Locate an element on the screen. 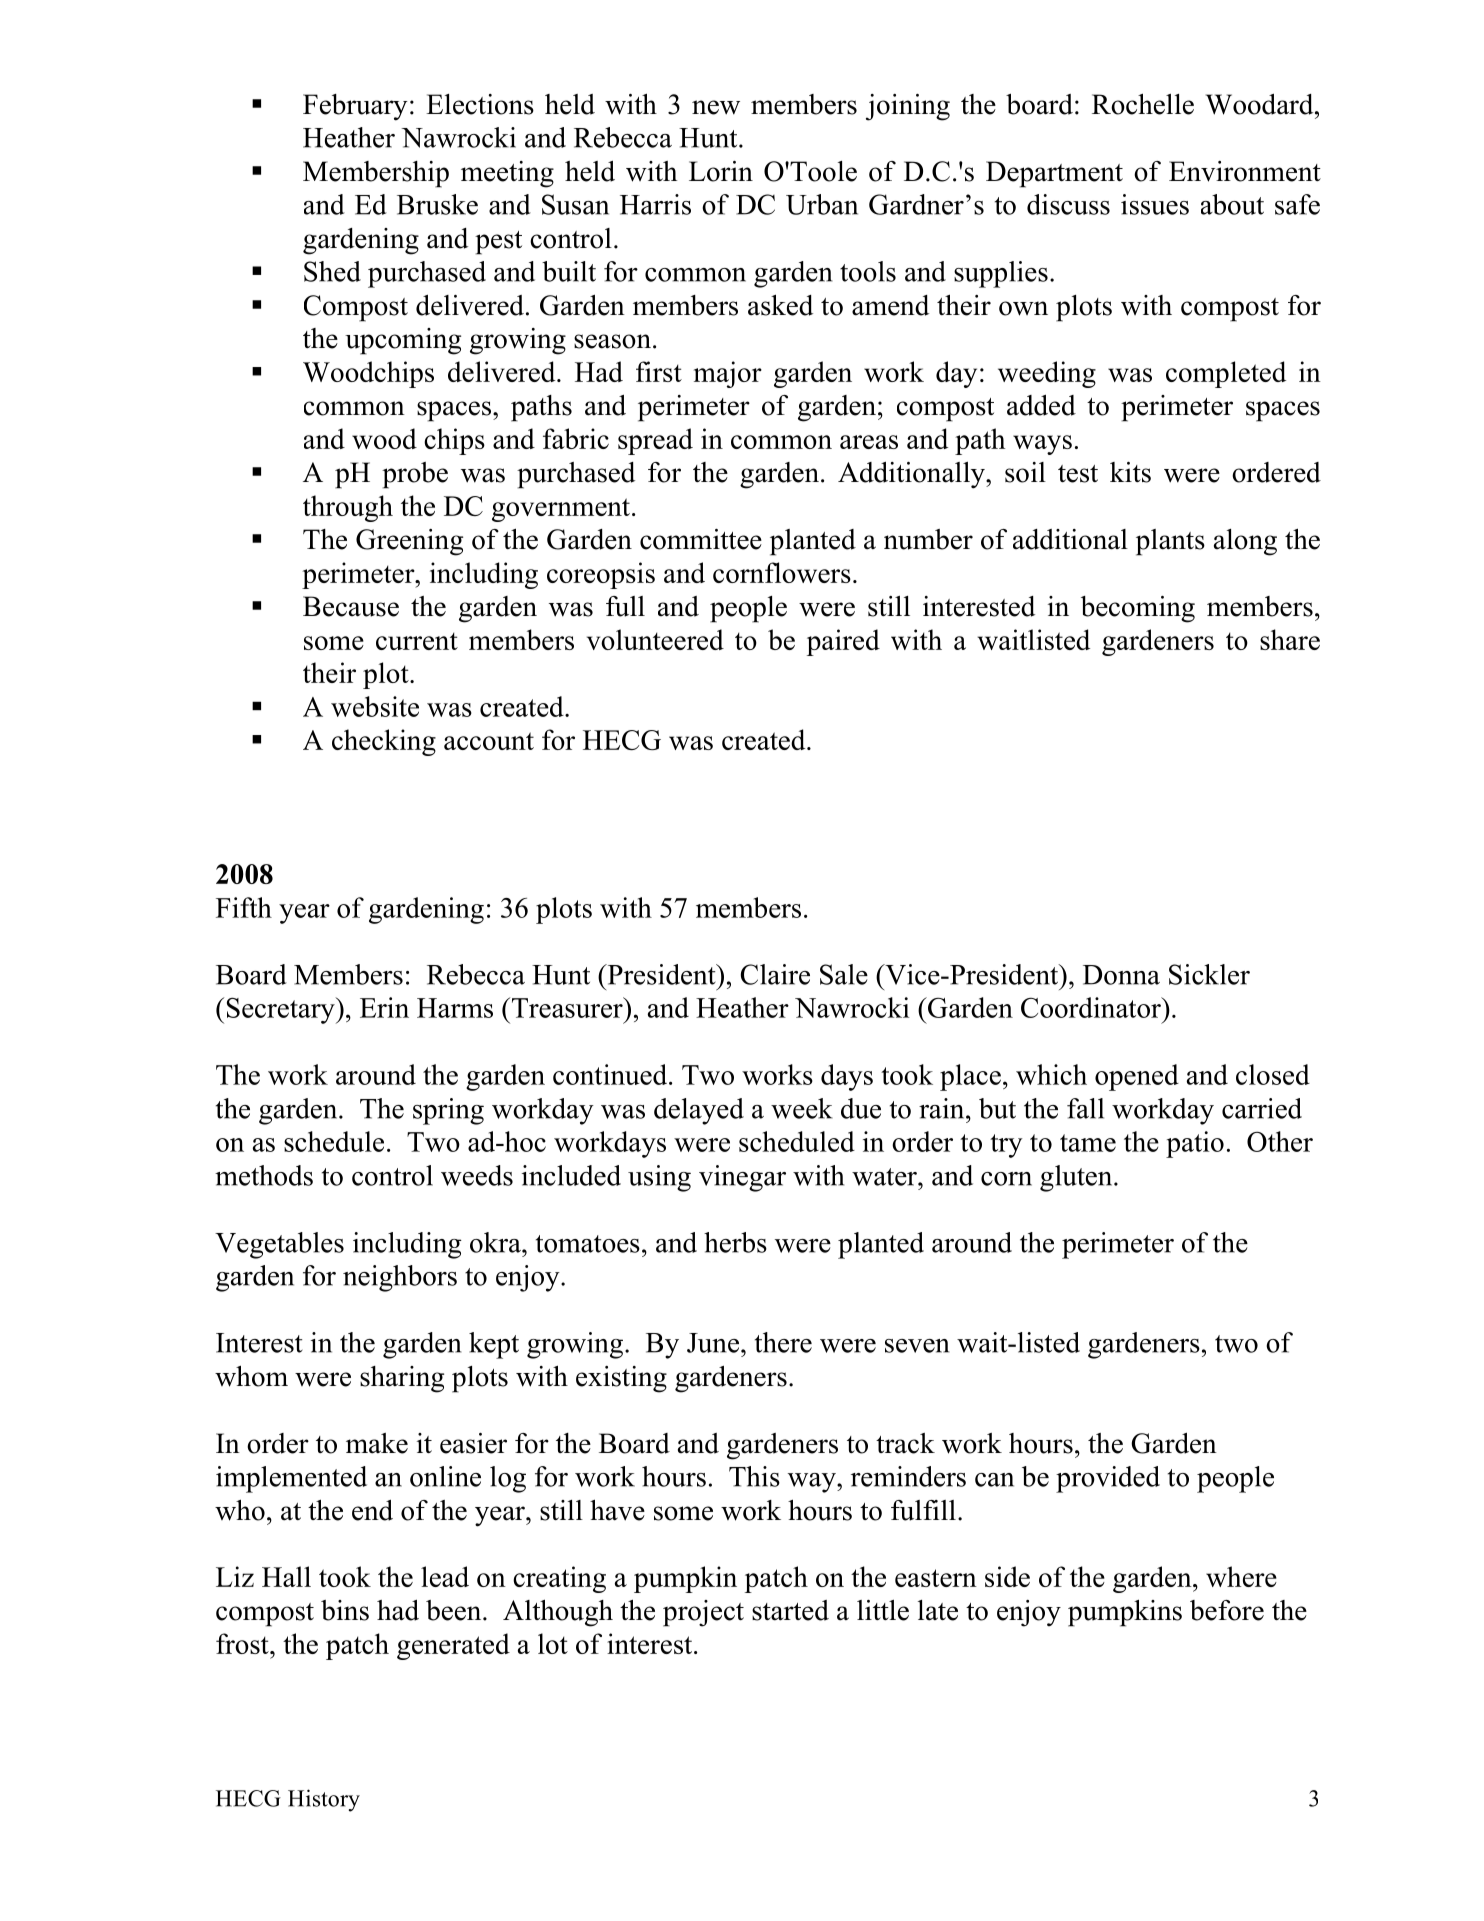  Claire is located at coordinates (775, 974).
